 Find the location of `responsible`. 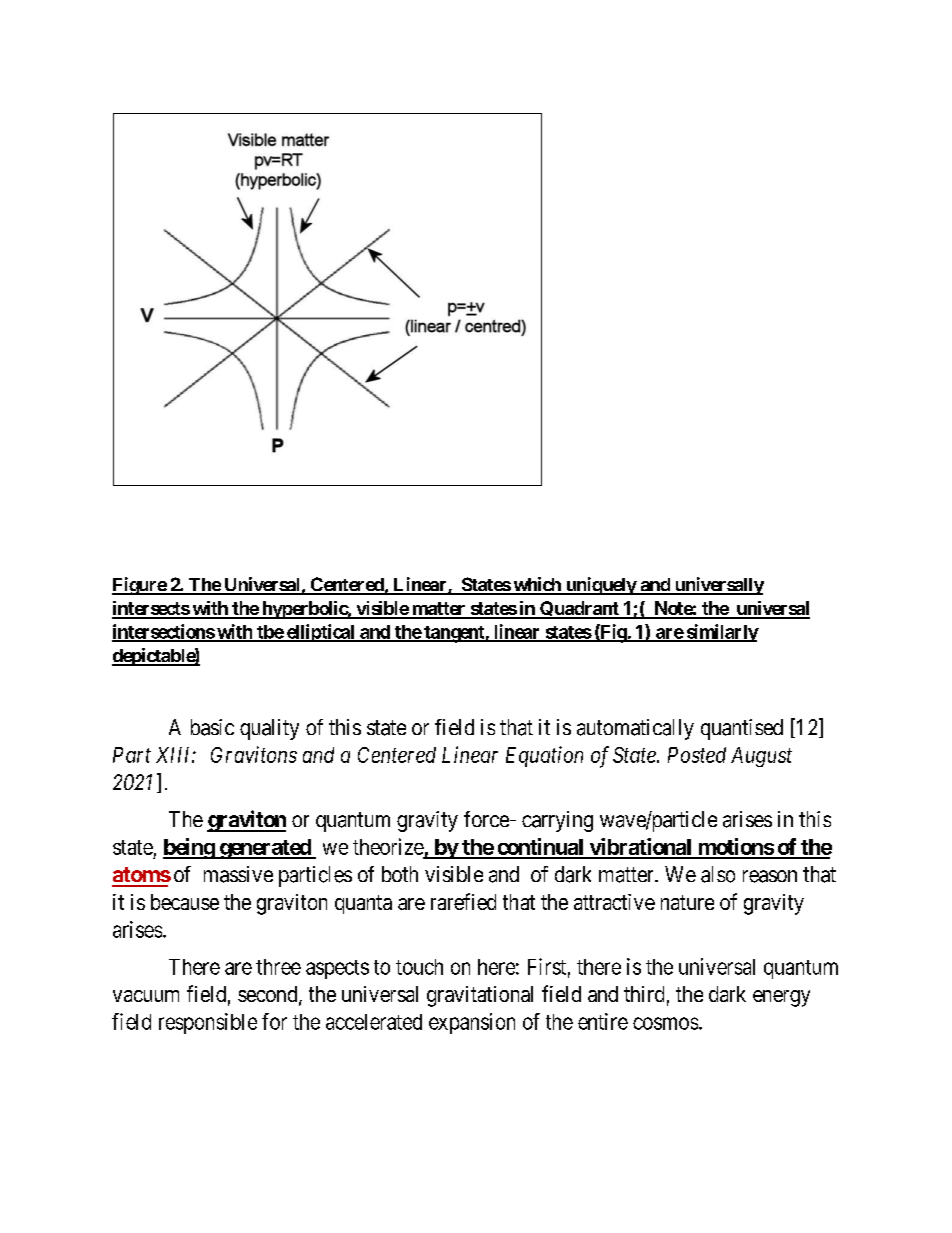

responsible is located at coordinates (208, 1023).
